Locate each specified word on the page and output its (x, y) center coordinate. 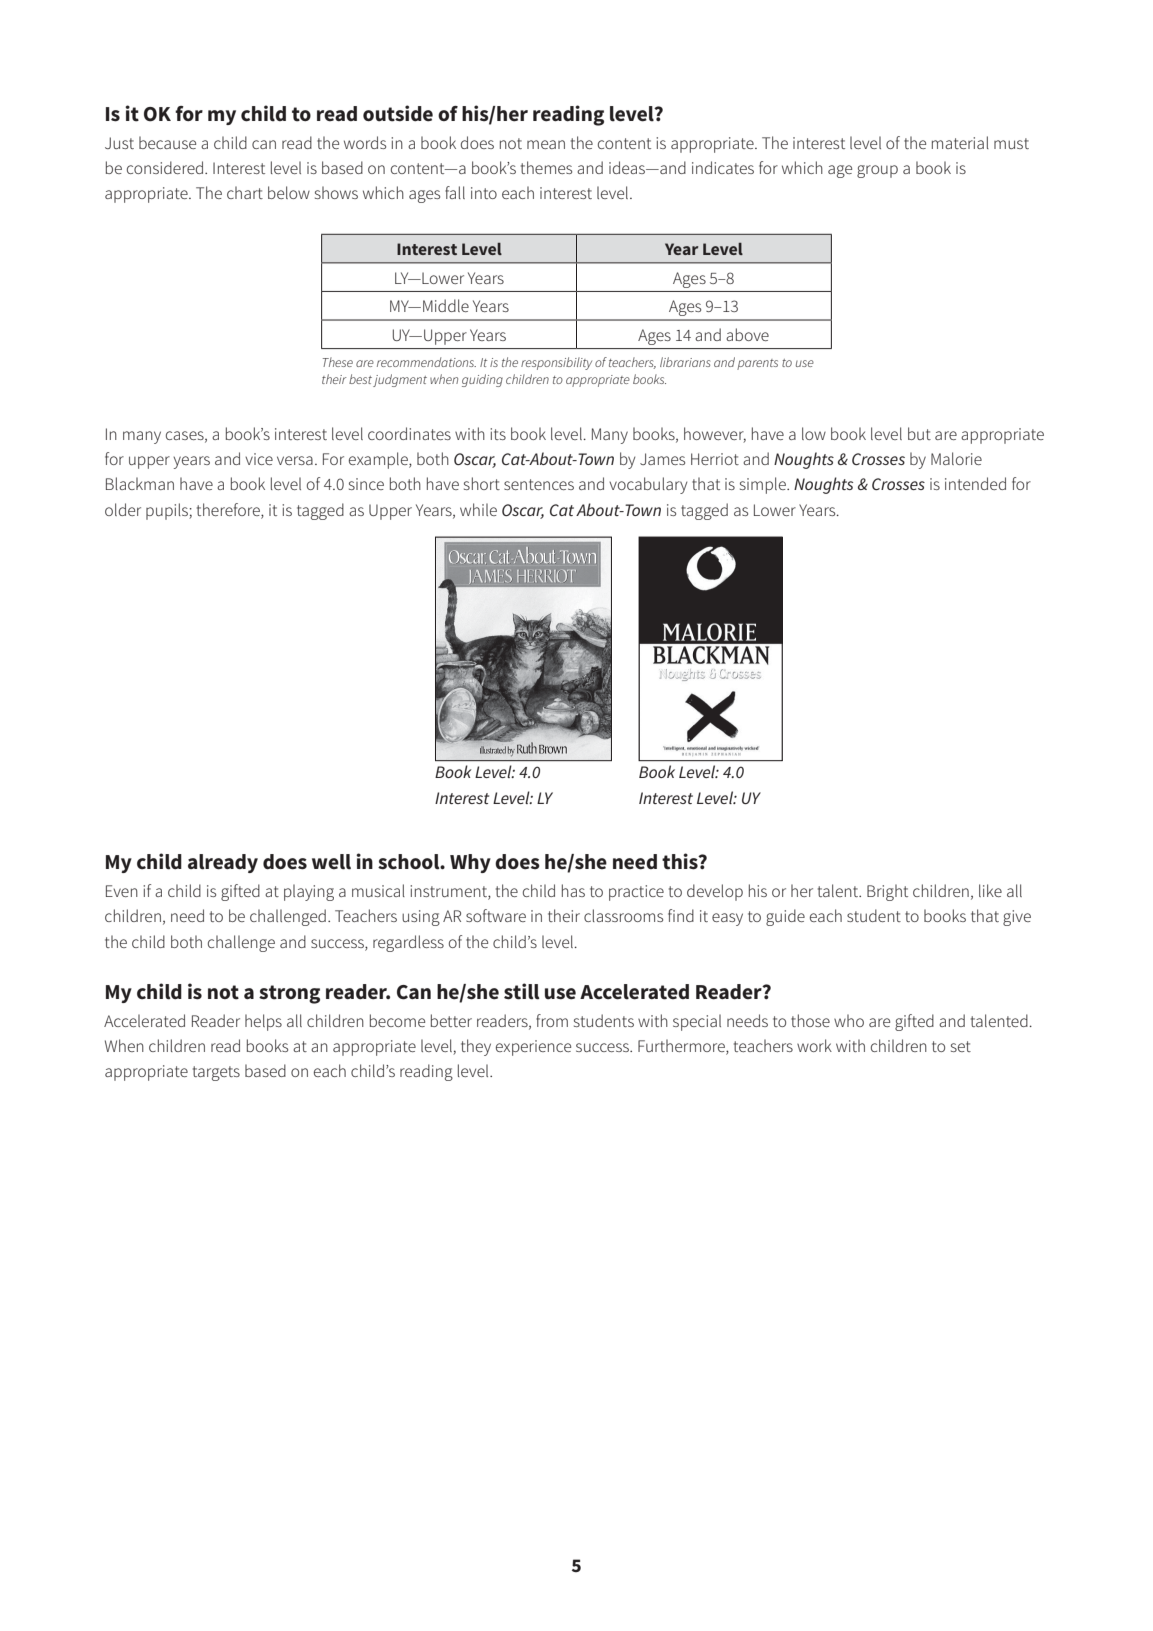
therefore (229, 509)
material (960, 142)
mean (546, 144)
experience (533, 1048)
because (167, 142)
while (478, 509)
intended (975, 483)
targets (216, 1073)
